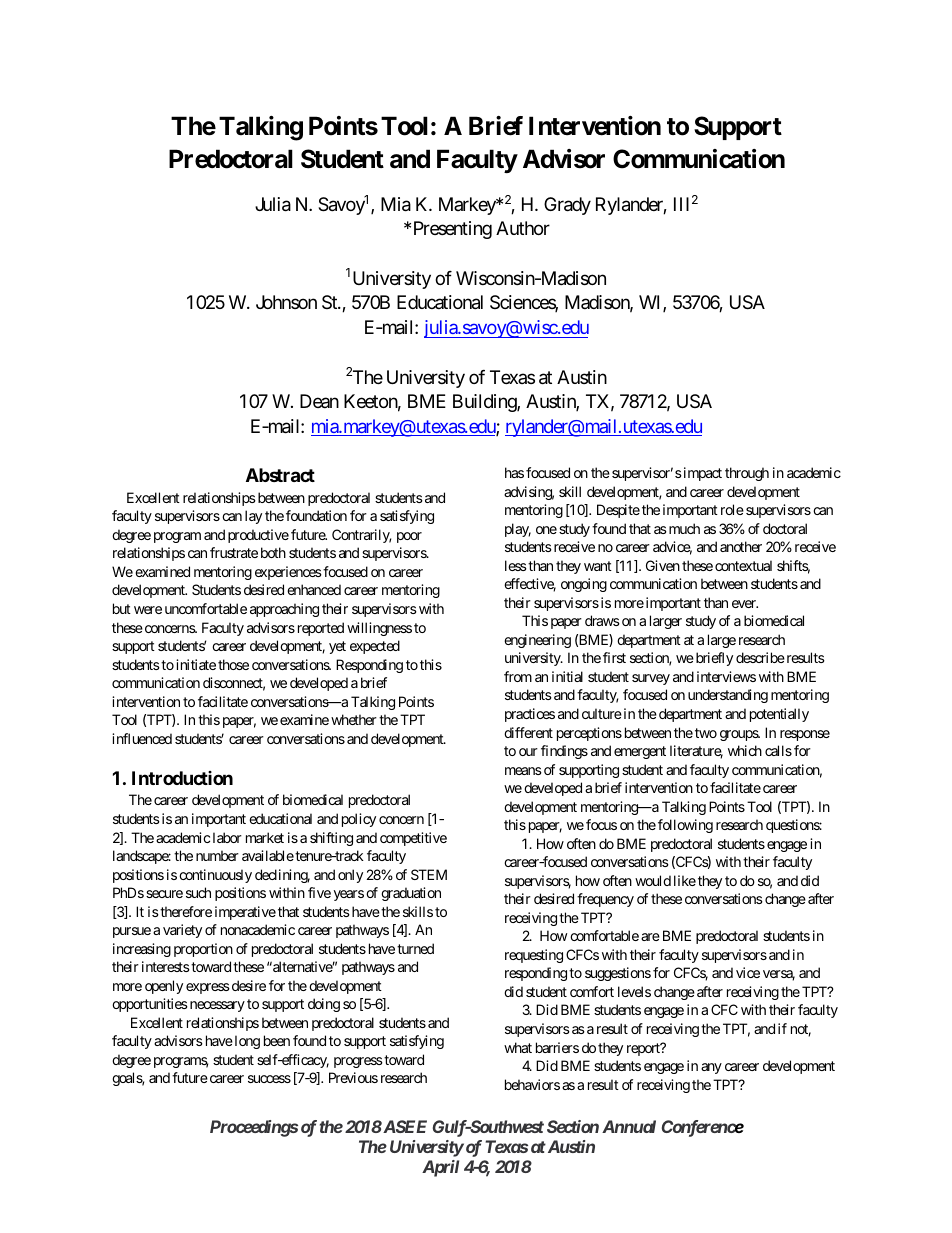 This image has height=1233, width=952. I want to click on Author, so click(523, 228).
